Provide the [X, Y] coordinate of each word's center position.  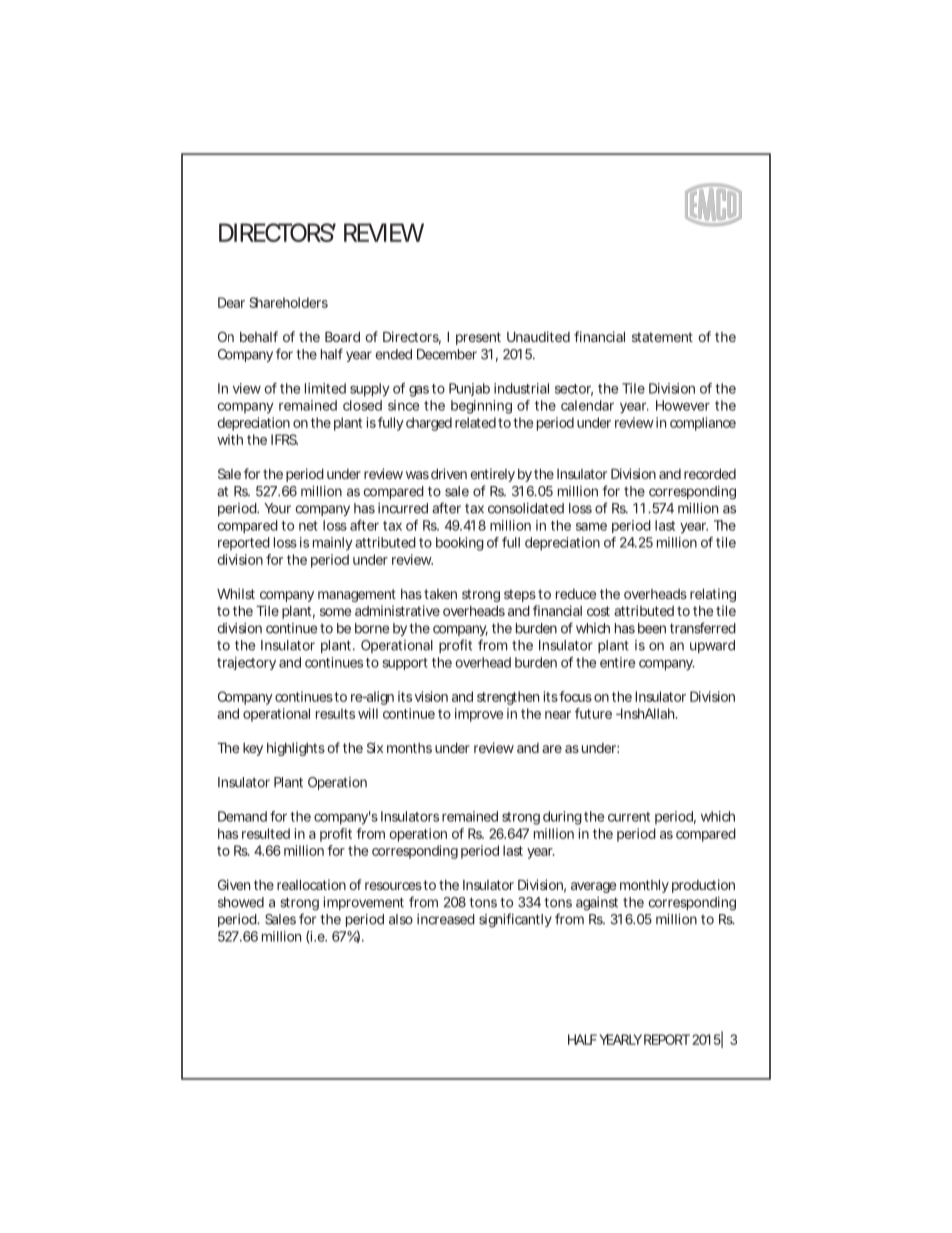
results [335, 713]
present [478, 338]
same [591, 527]
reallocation [311, 884]
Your [277, 508]
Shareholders [288, 302]
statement [662, 337]
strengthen [508, 698]
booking [460, 544]
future [593, 713]
